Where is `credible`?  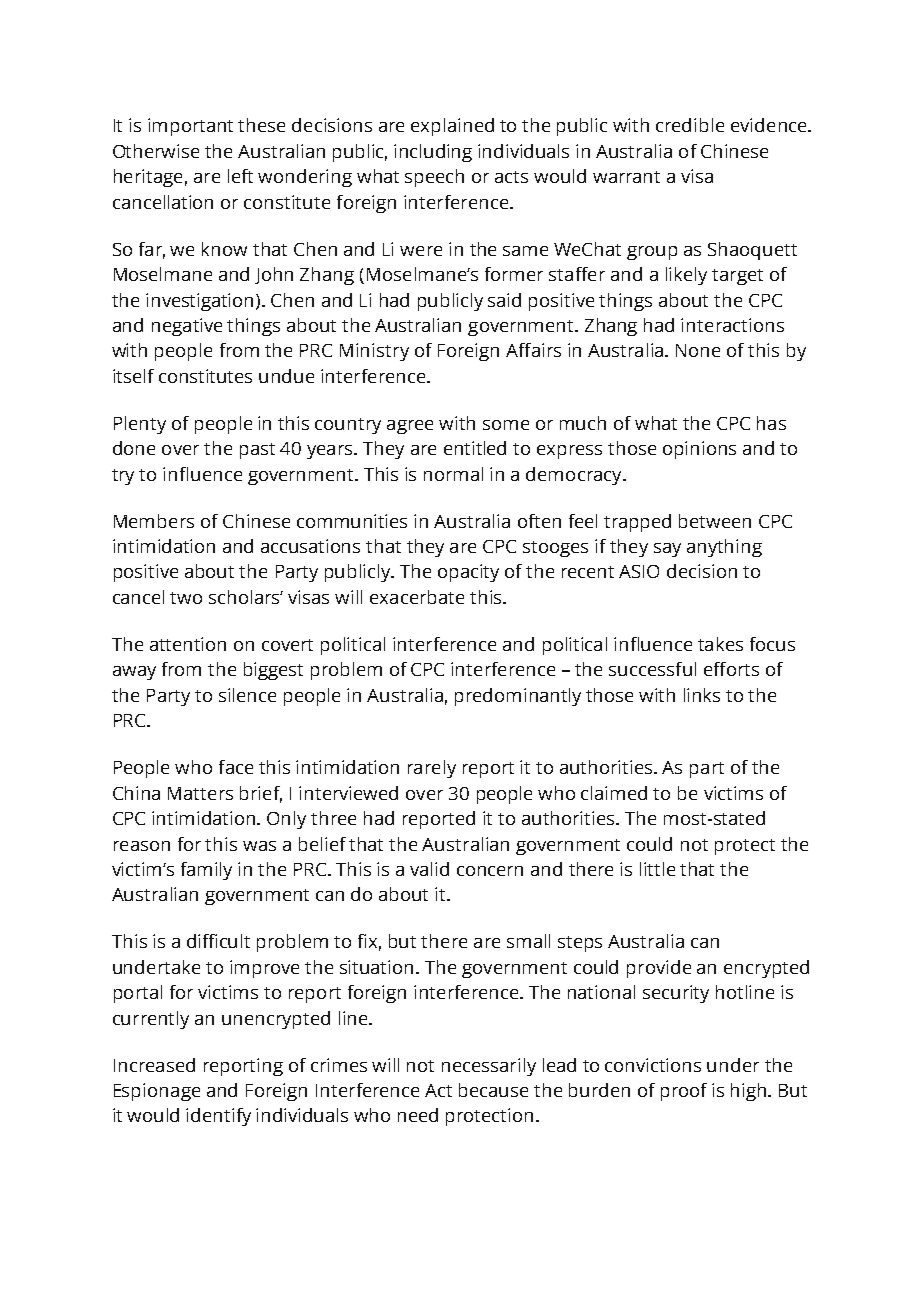 credible is located at coordinates (690, 125).
